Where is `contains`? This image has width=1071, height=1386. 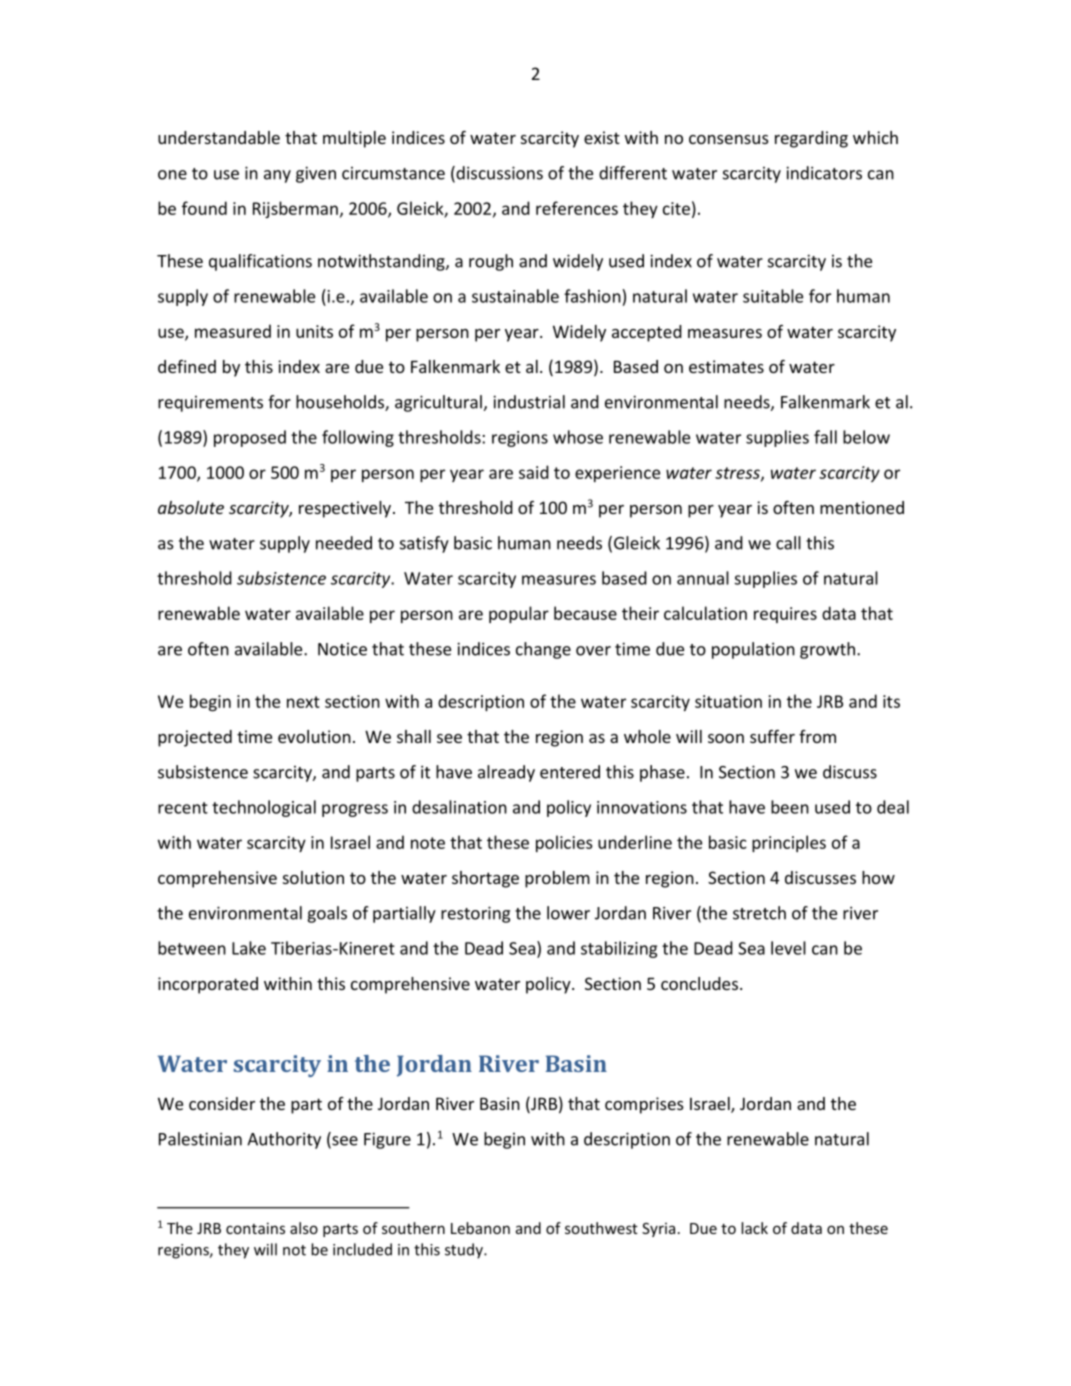 contains is located at coordinates (255, 1228).
